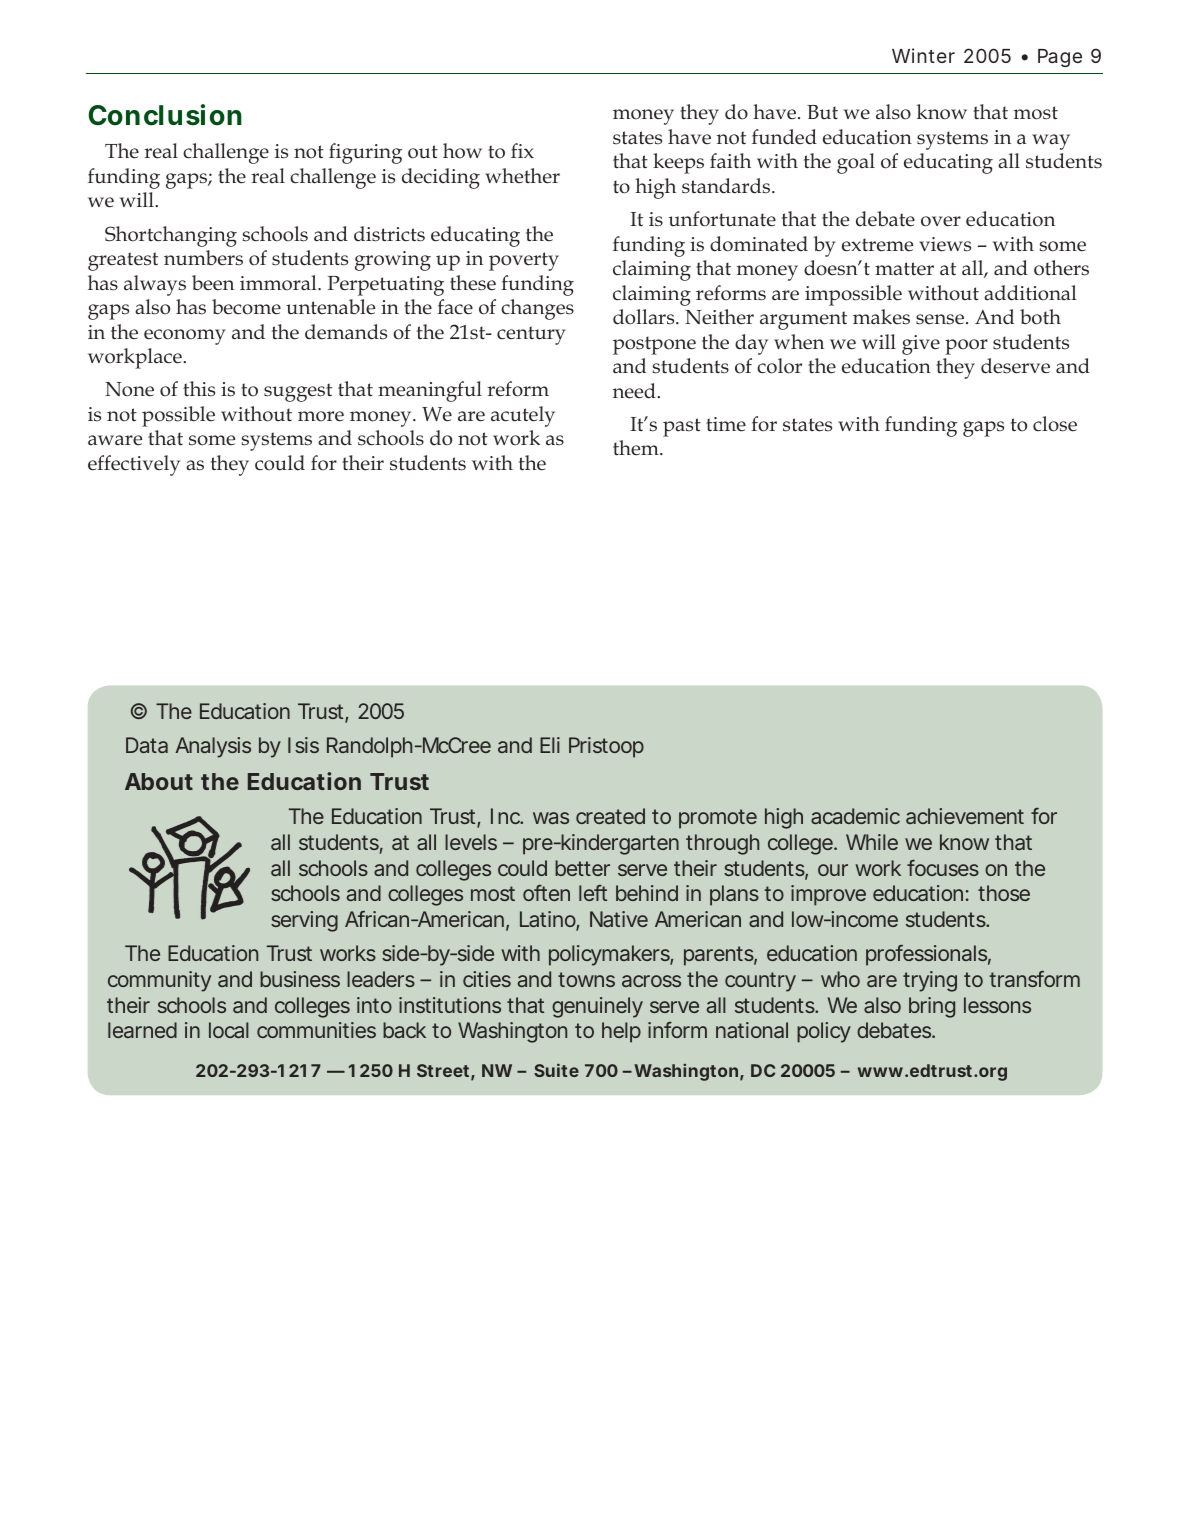 The image size is (1190, 1540). Describe the element at coordinates (522, 150) in the screenshot. I see `fix` at that location.
